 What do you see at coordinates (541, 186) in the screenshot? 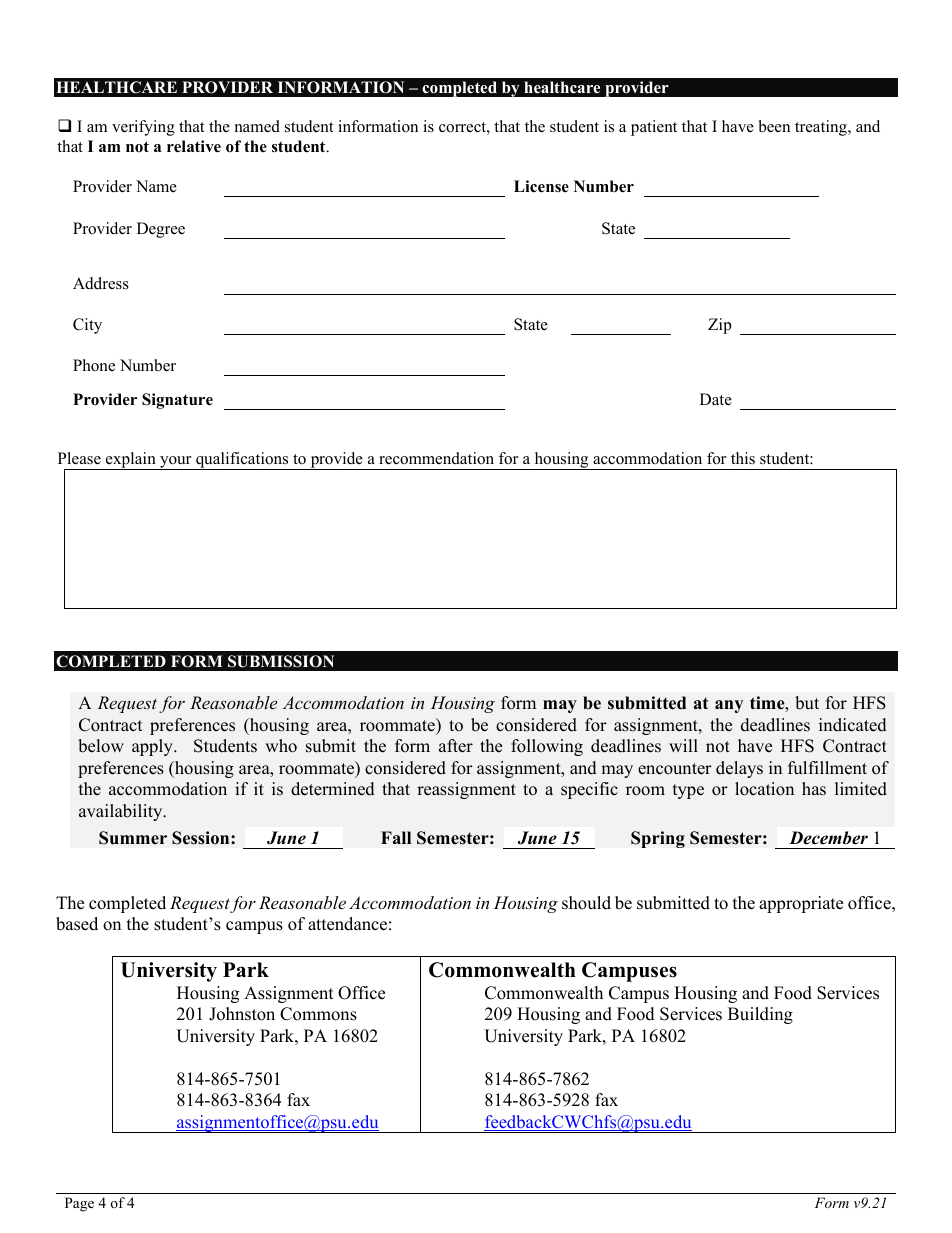
I see `License` at bounding box center [541, 186].
